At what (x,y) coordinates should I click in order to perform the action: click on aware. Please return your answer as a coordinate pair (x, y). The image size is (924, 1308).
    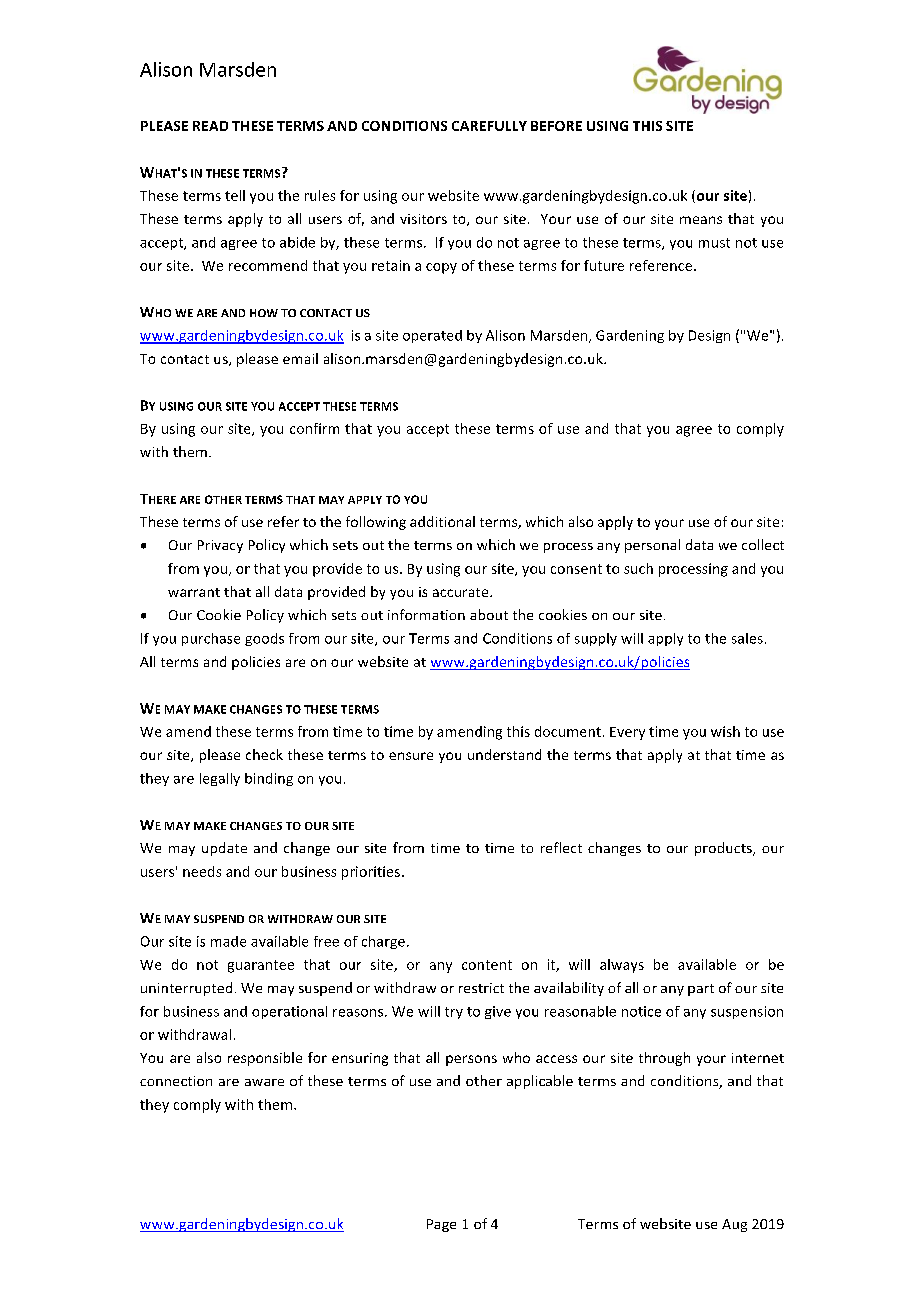
    Looking at the image, I should click on (264, 1082).
